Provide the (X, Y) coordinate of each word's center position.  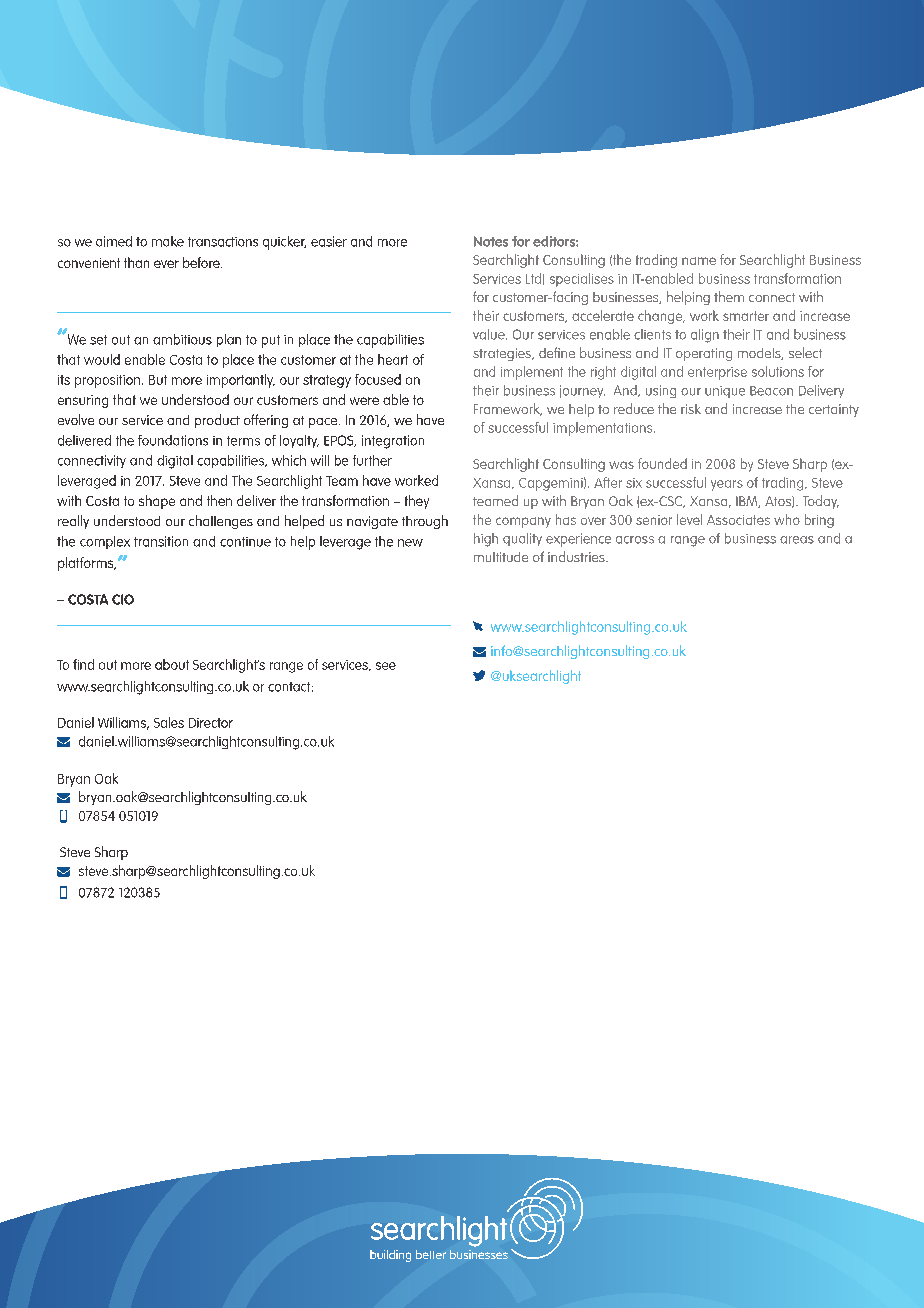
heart (393, 359)
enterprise (717, 373)
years (727, 485)
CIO (123, 599)
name (699, 261)
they (417, 502)
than (136, 262)
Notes (491, 241)
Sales (169, 722)
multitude (501, 557)
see (386, 666)
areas (797, 540)
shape (157, 502)
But (158, 380)
